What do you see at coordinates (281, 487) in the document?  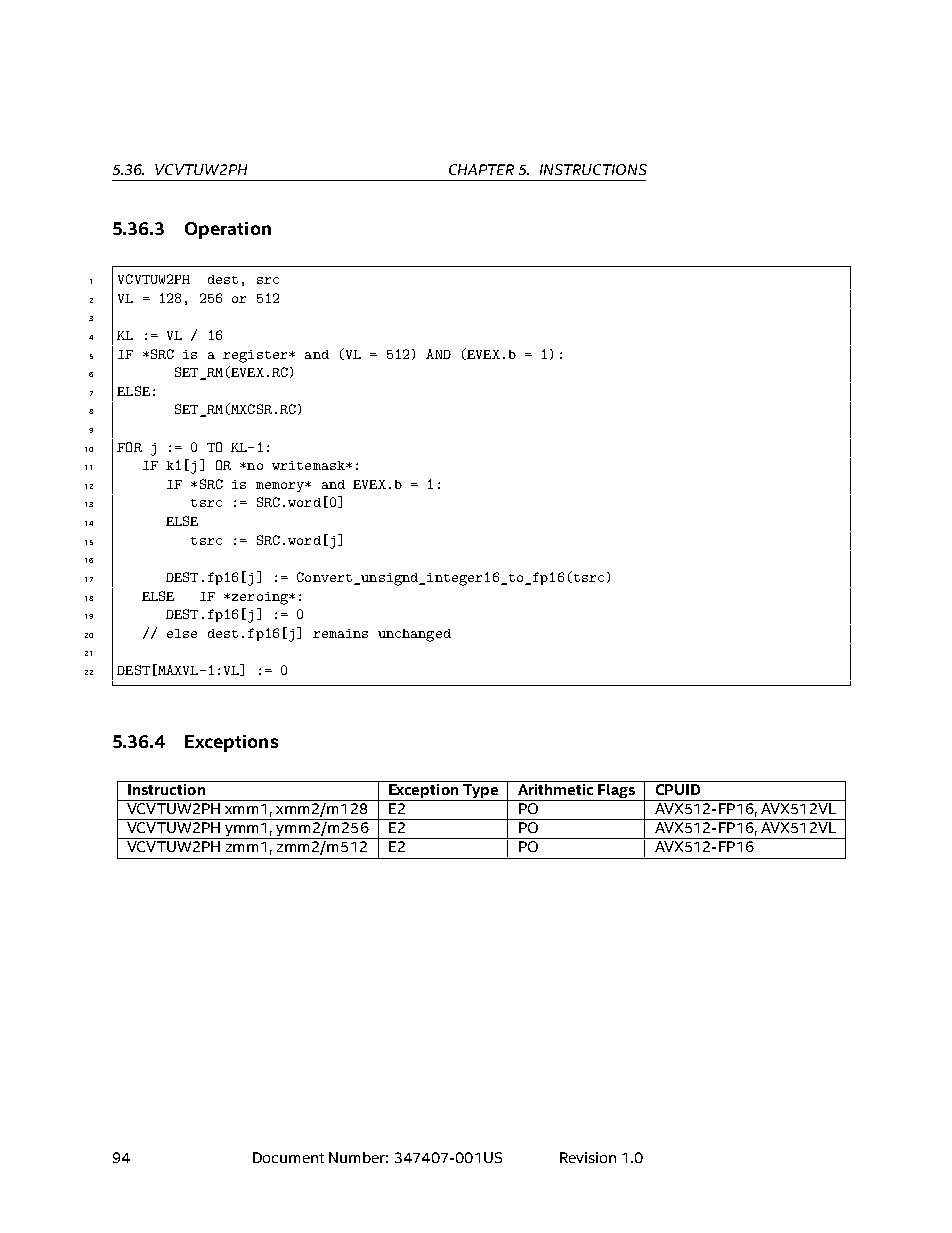 I see `memory` at bounding box center [281, 487].
